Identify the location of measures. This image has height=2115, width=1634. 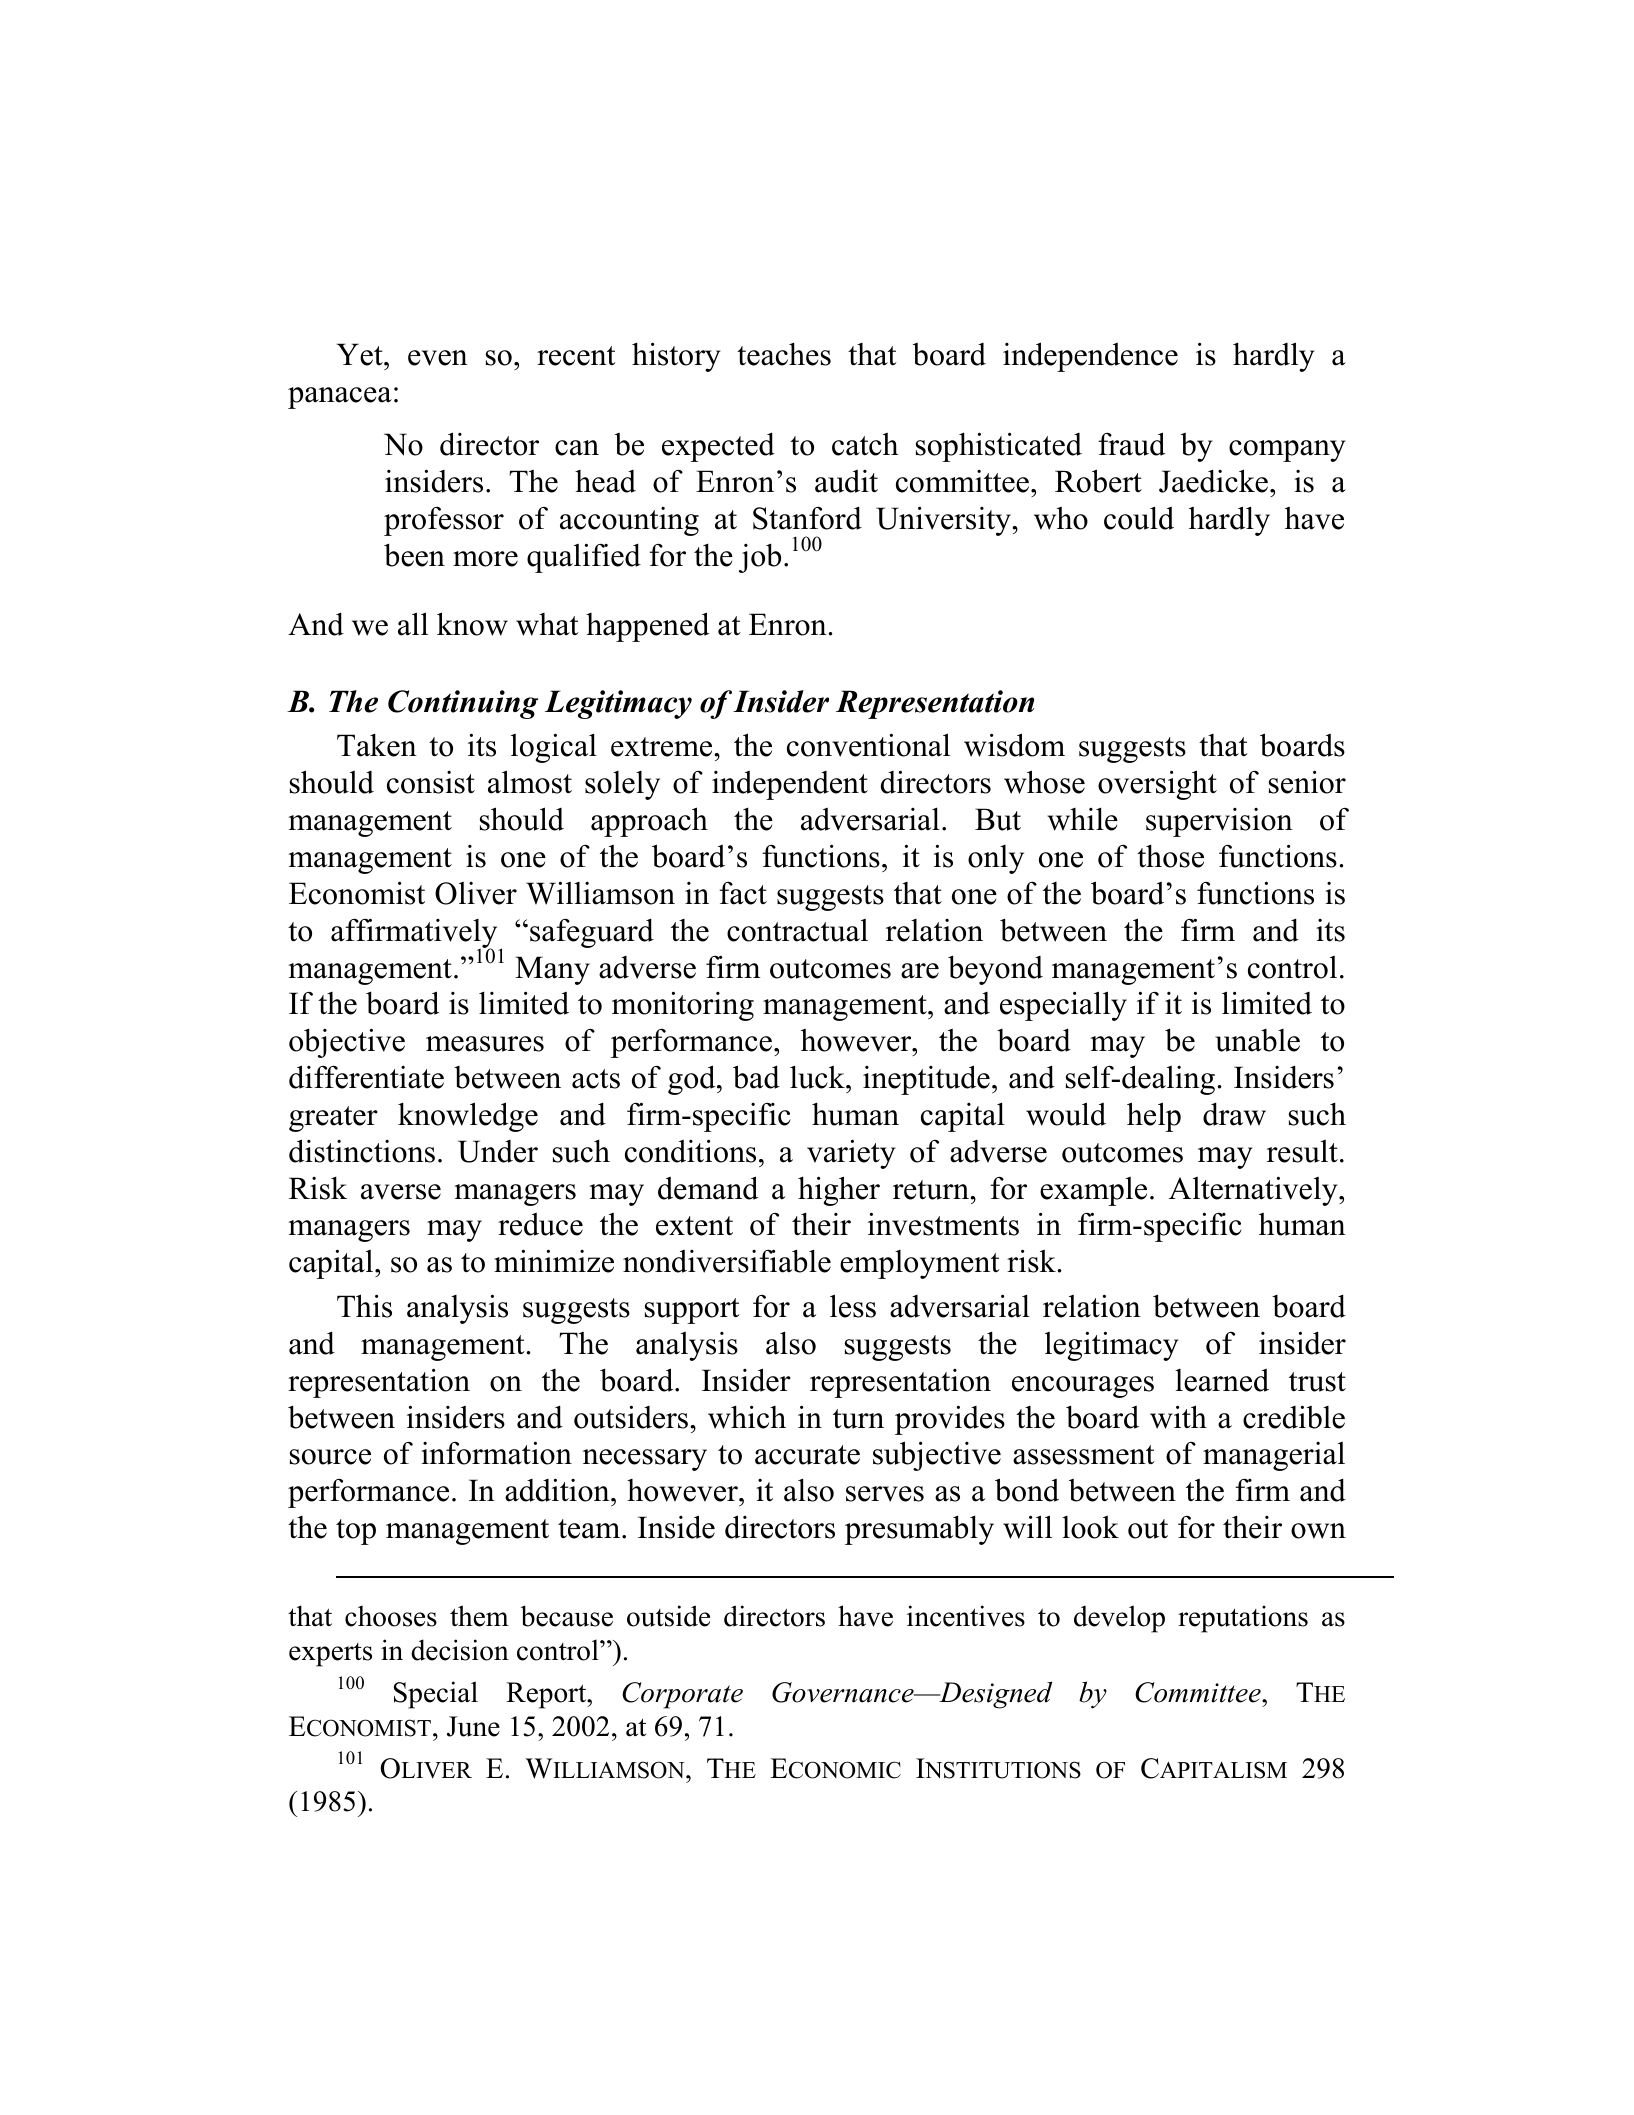
(485, 1044).
